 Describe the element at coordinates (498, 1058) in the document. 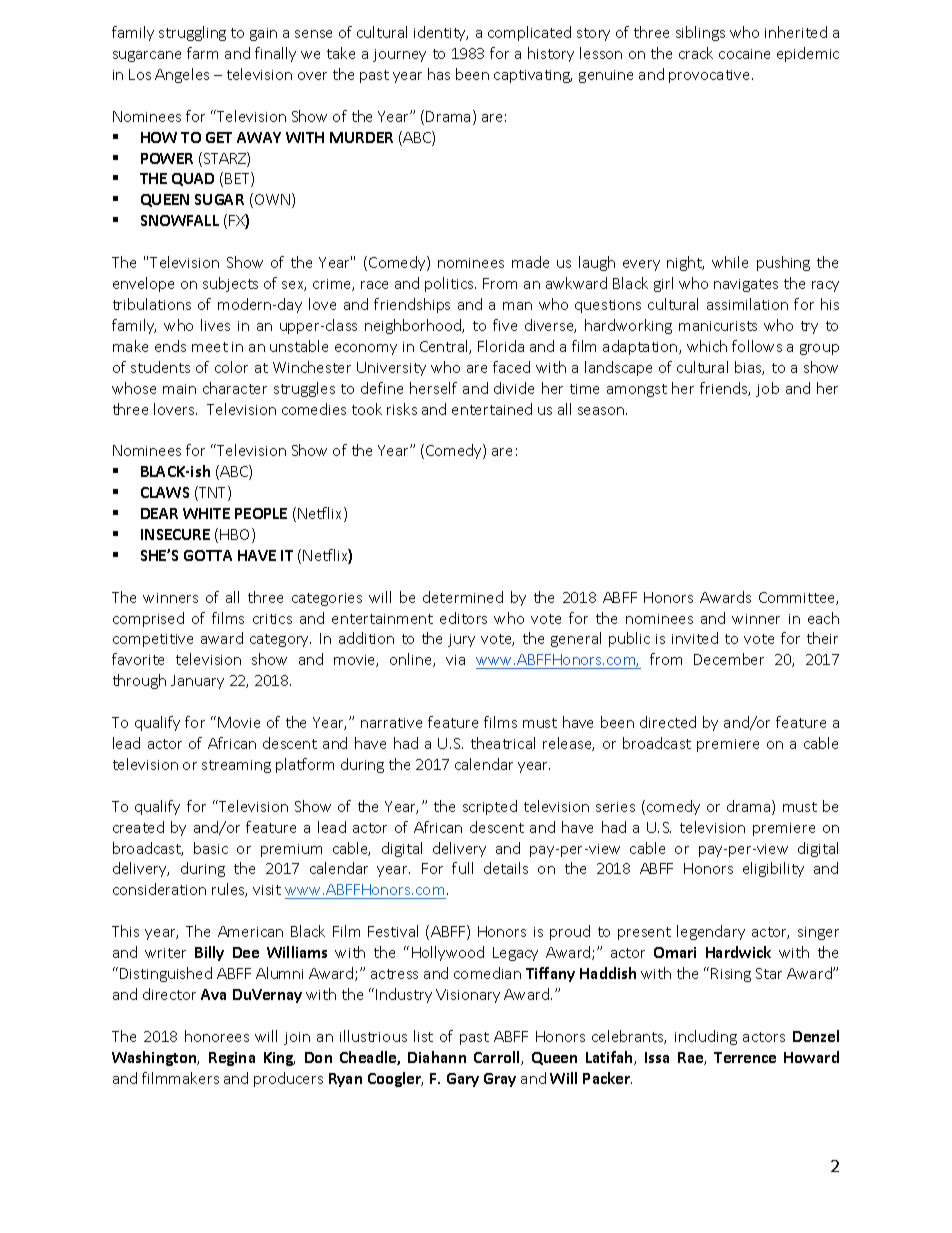

I see `Carroll` at that location.
